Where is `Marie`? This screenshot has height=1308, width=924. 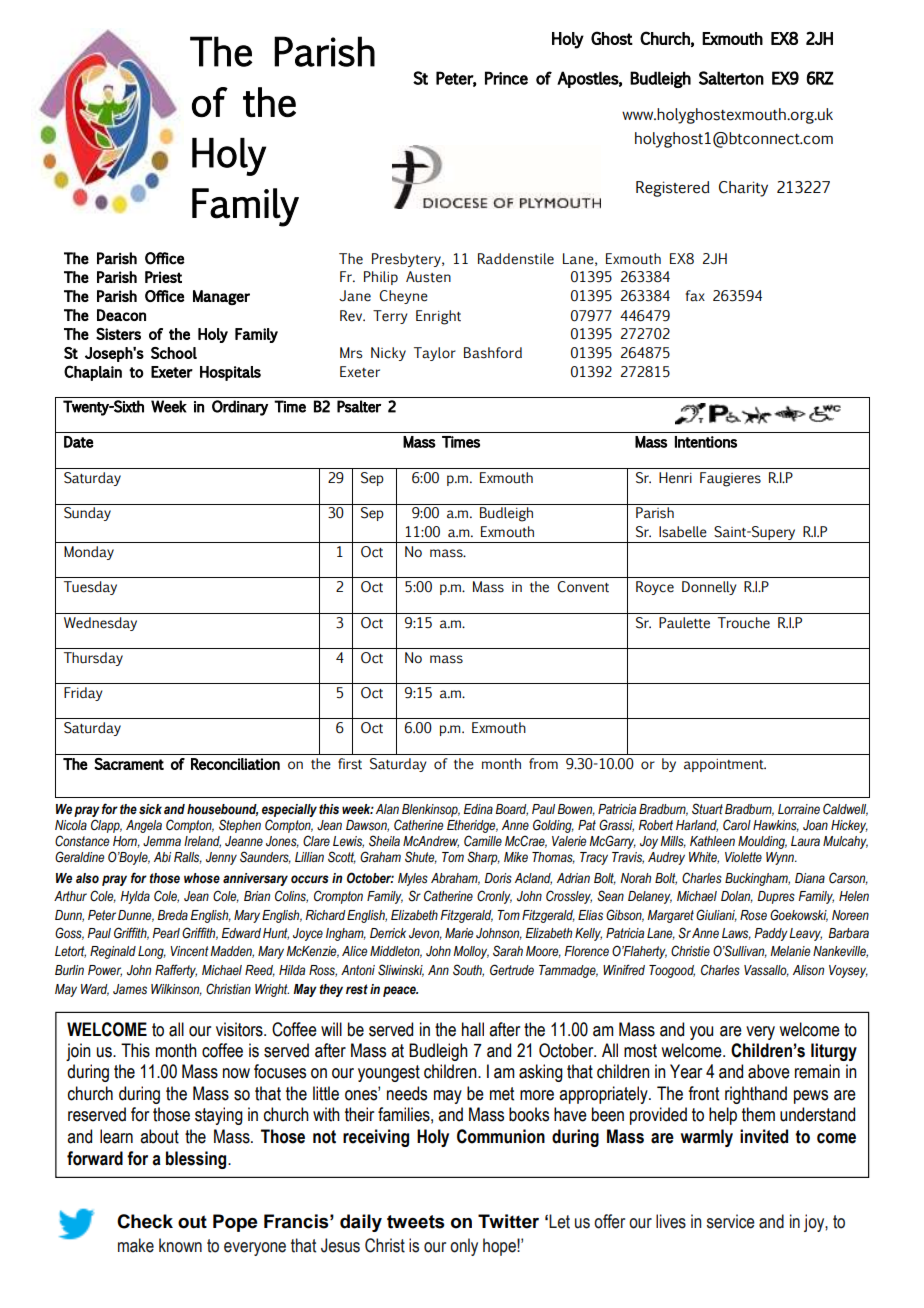
Marie is located at coordinates (459, 933).
